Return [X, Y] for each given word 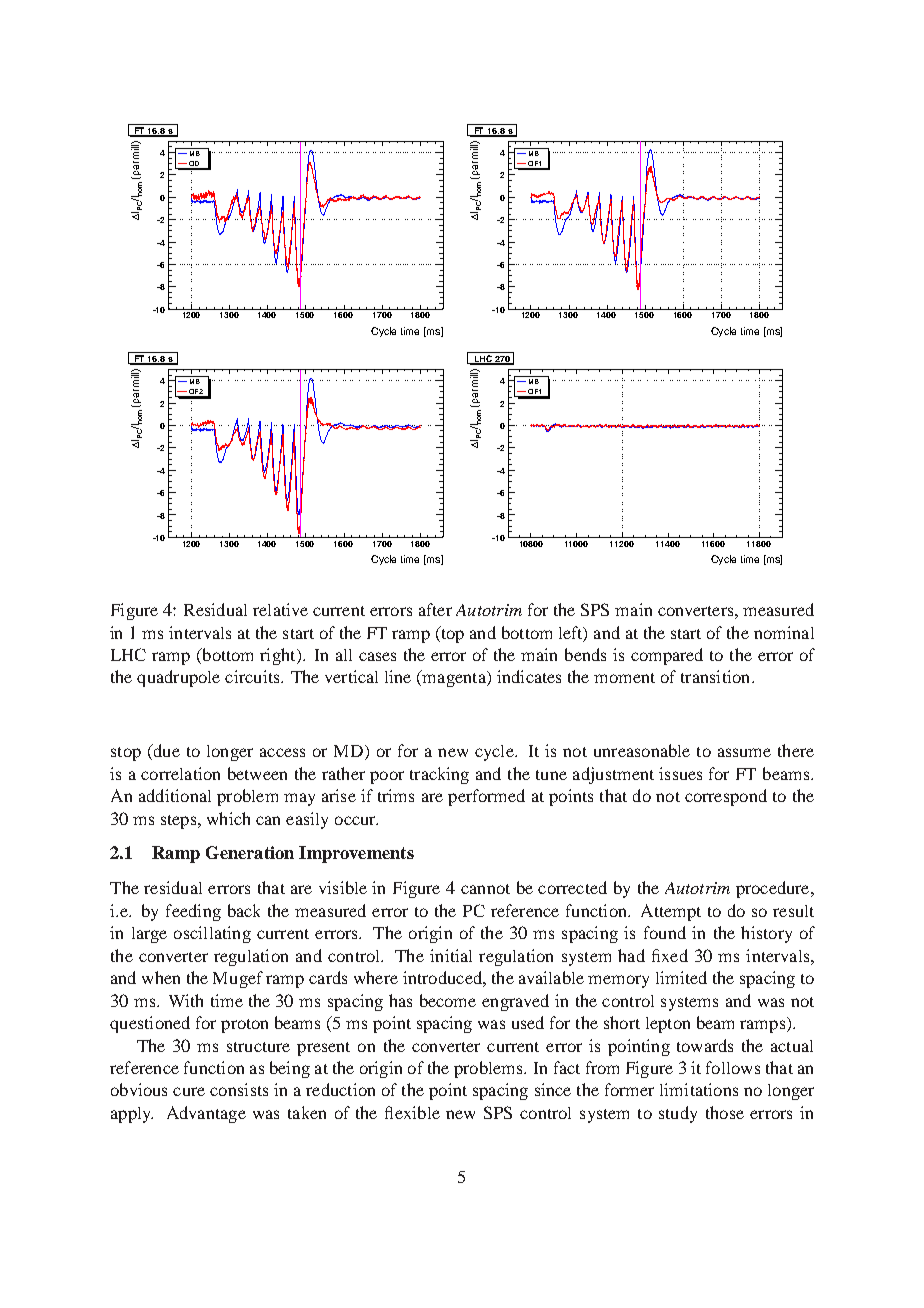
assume [744, 752]
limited [681, 977]
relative [280, 609]
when [161, 977]
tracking [439, 775]
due [165, 752]
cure [189, 1091]
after [435, 609]
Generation [250, 852]
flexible [412, 1112]
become [448, 1000]
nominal [784, 632]
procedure [774, 889]
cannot [485, 889]
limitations [699, 1089]
